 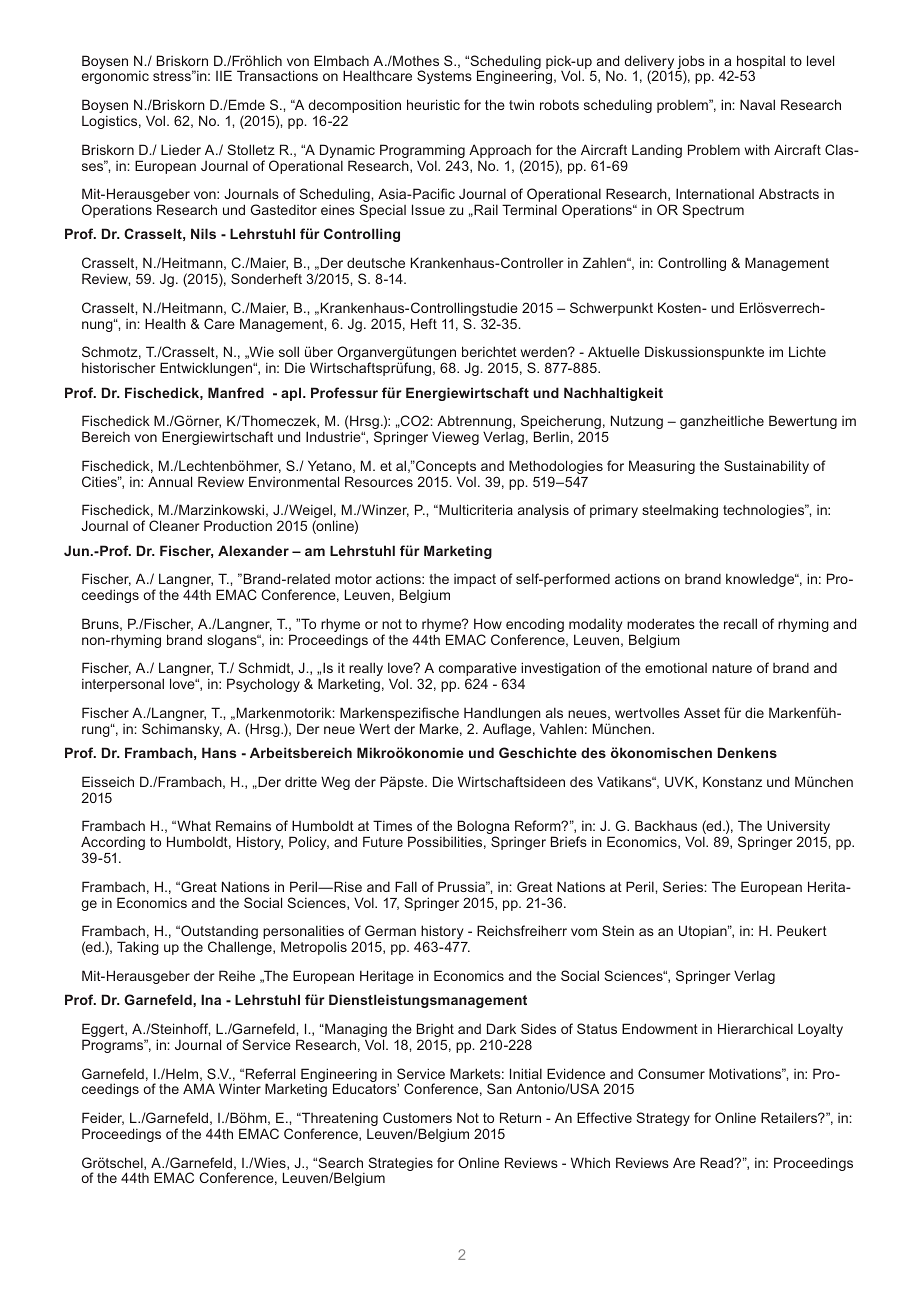 I want to click on Naval, so click(x=757, y=104).
